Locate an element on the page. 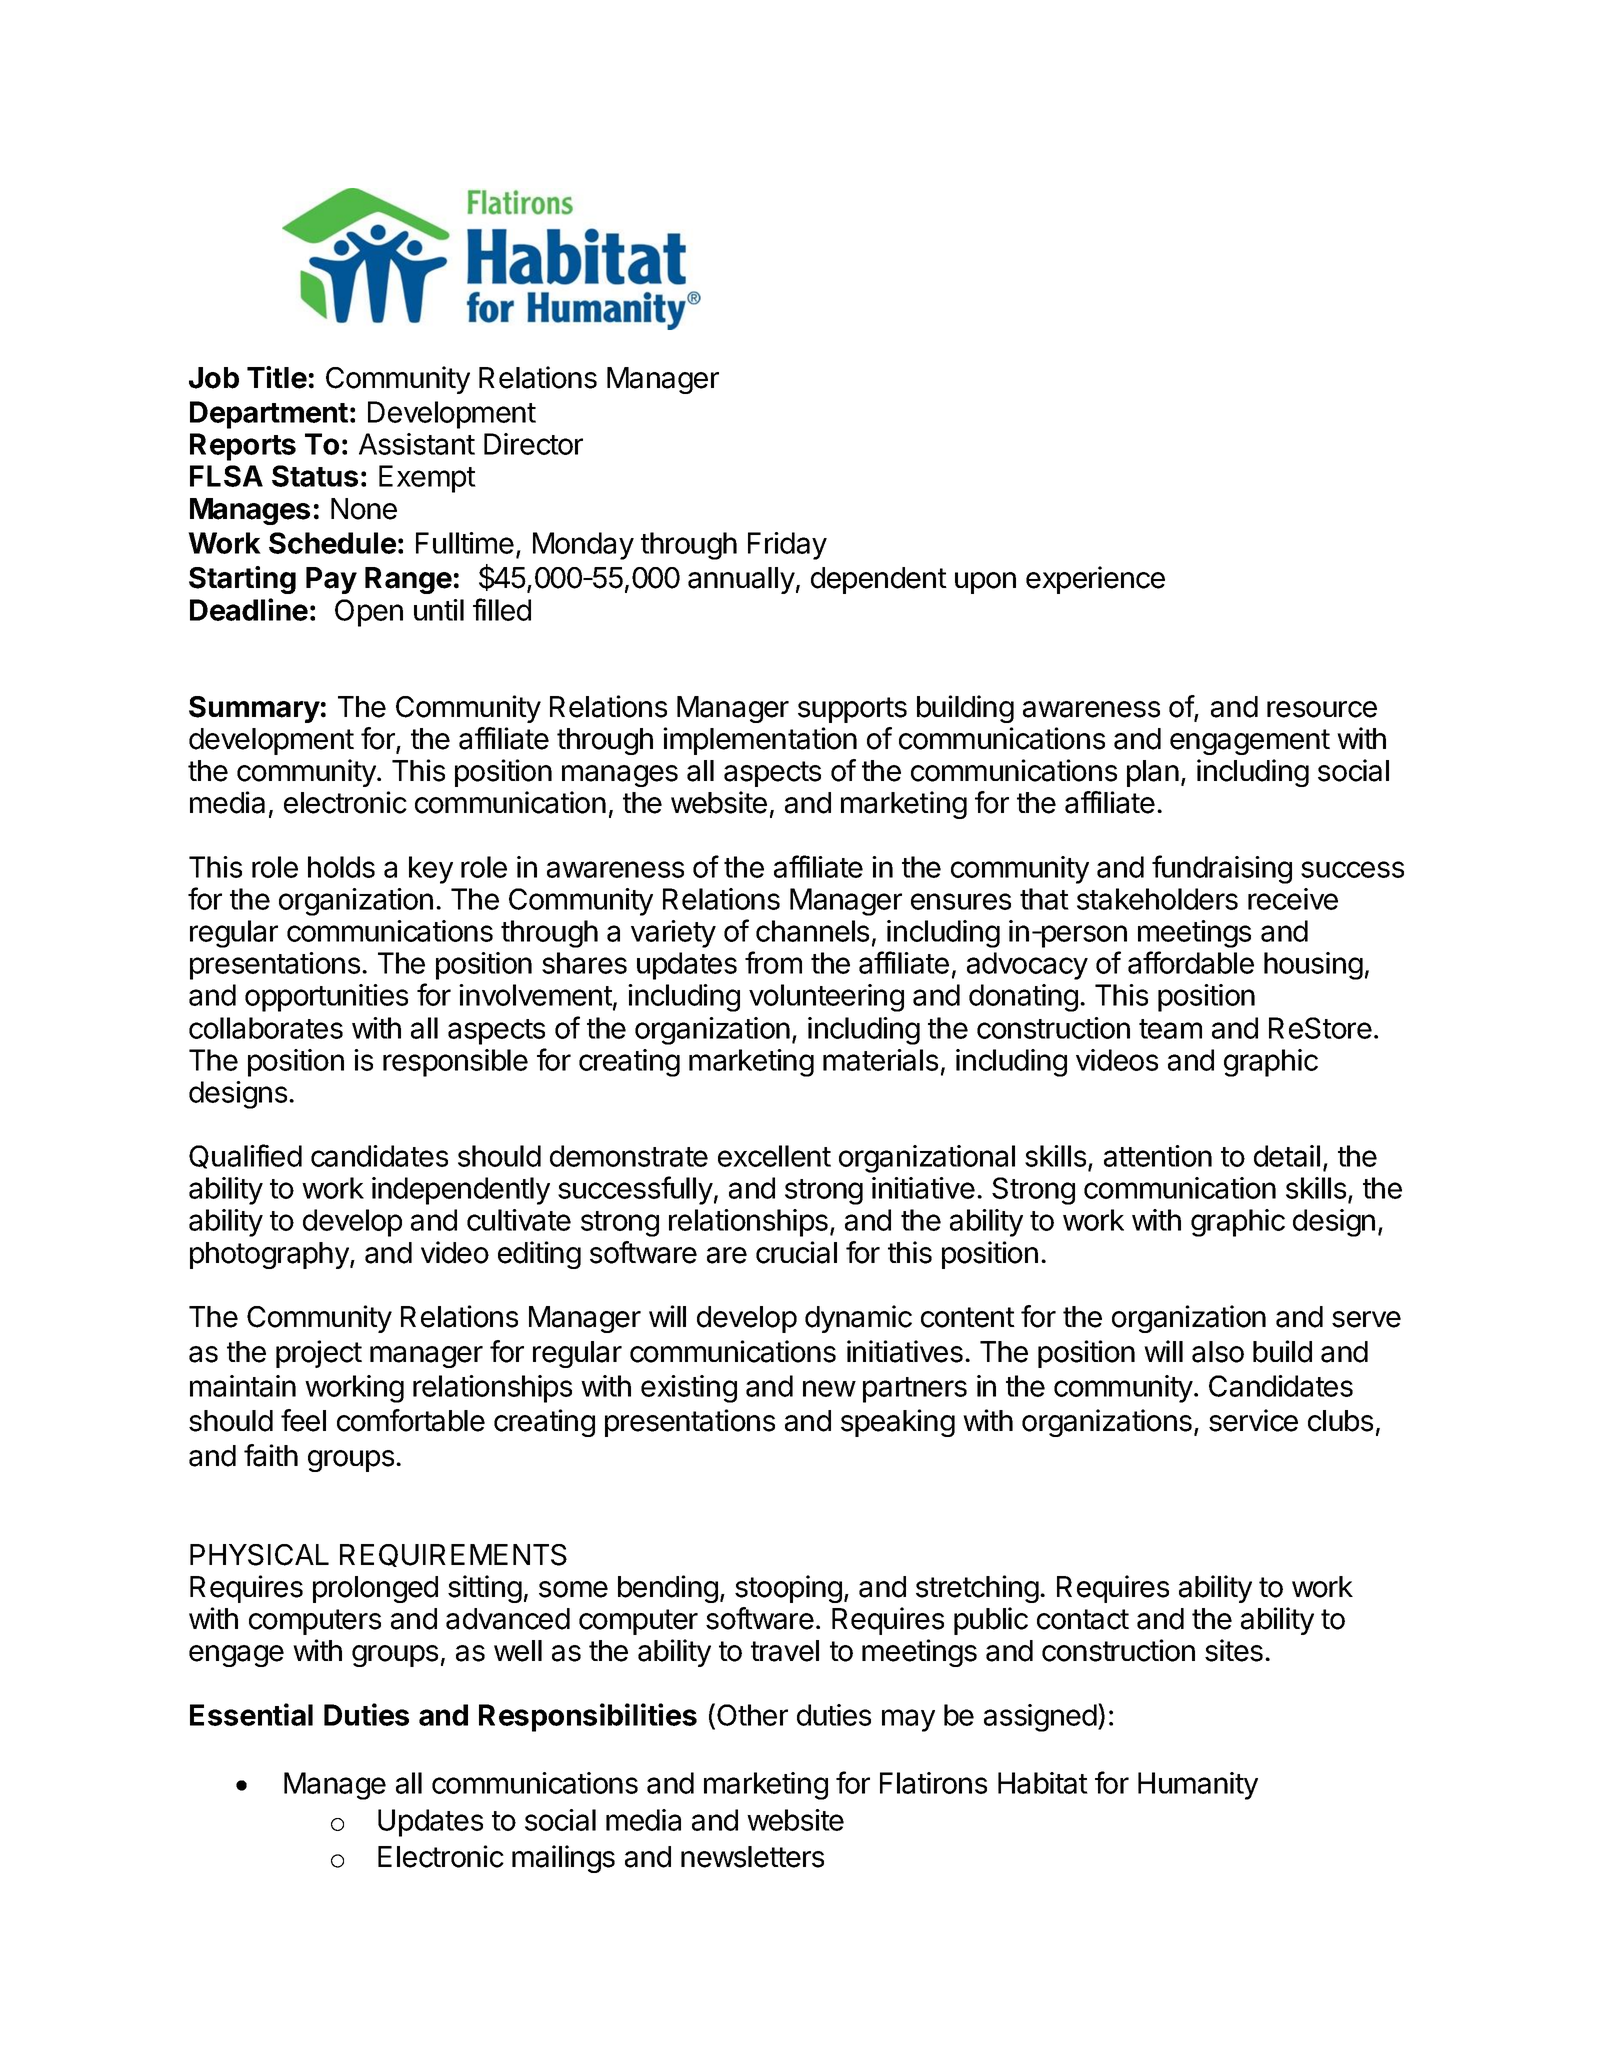 This page has width=1599, height=2070. Essential is located at coordinates (251, 1714).
